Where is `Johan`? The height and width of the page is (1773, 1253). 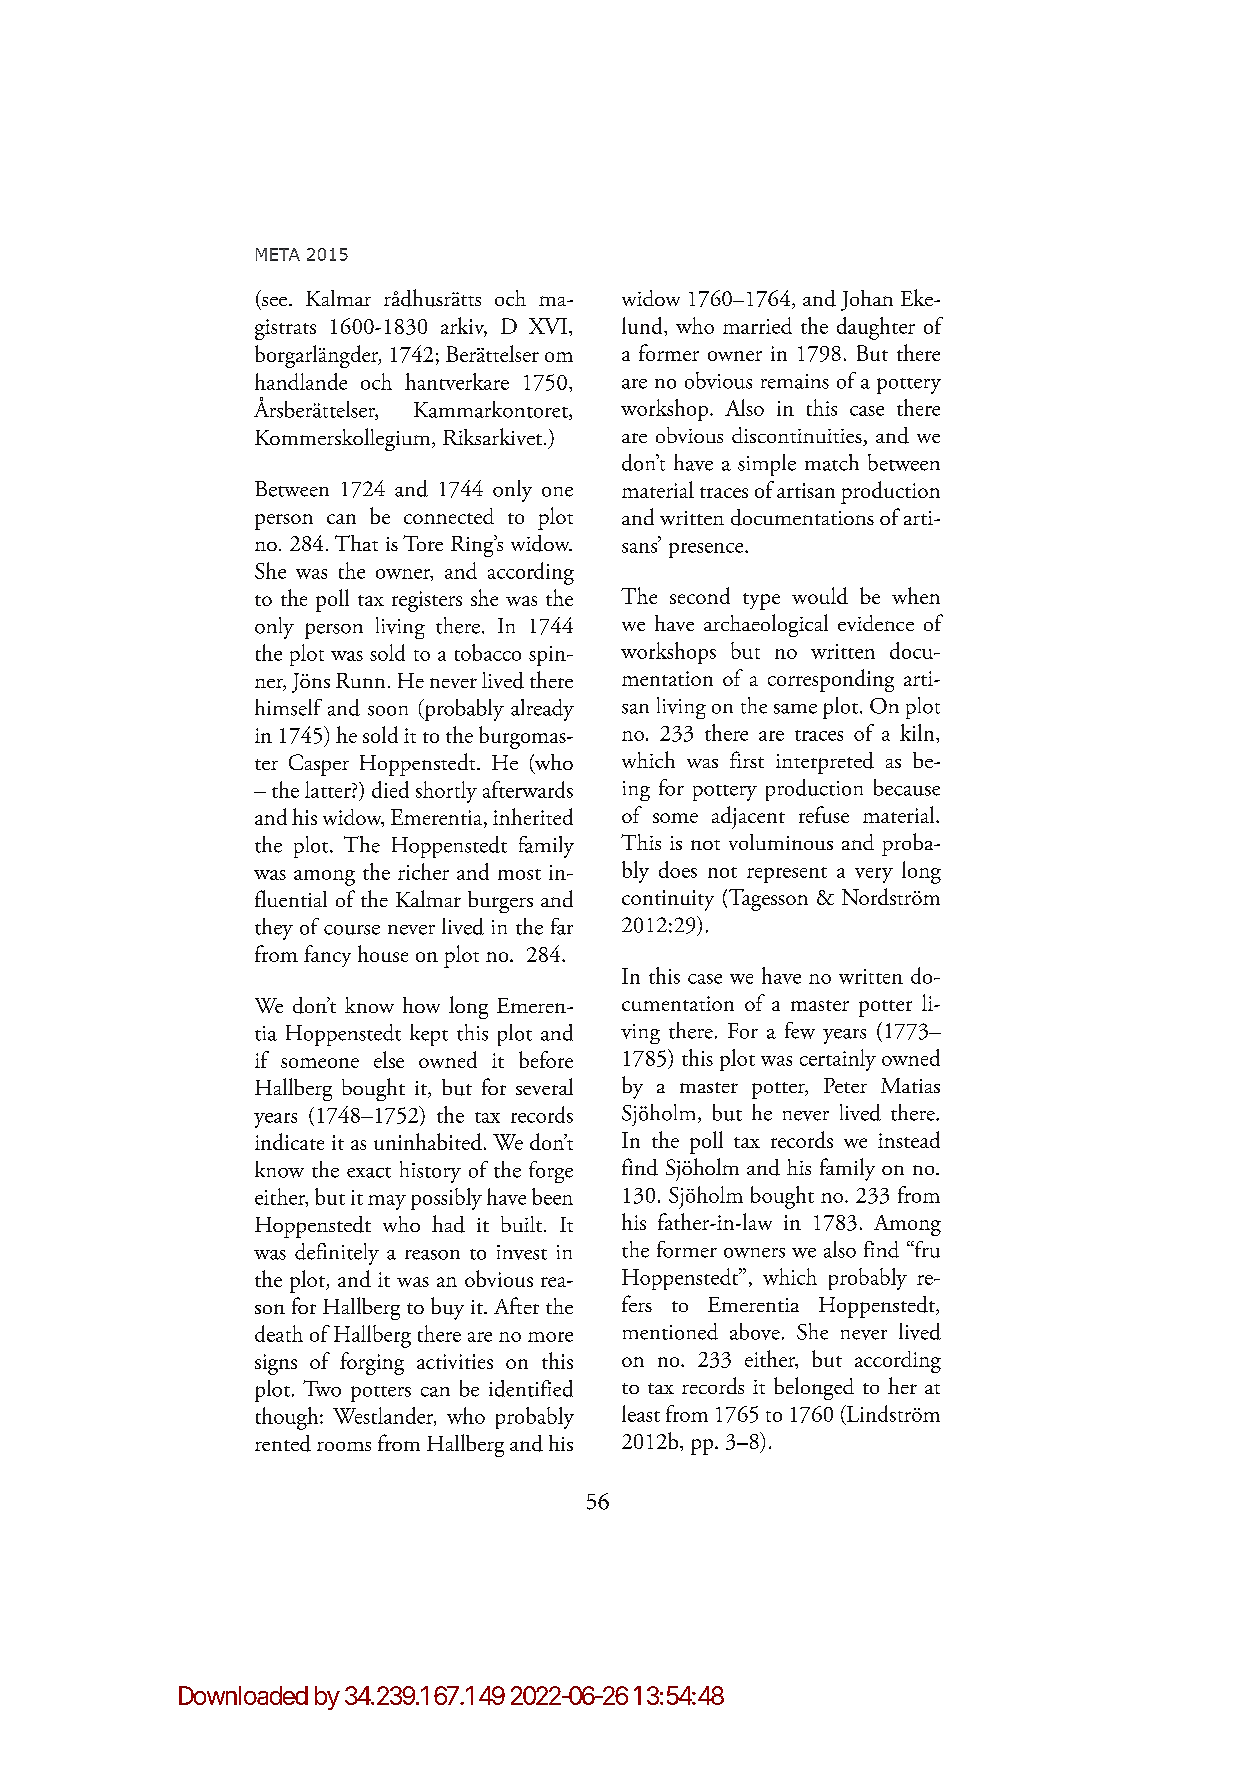
Johan is located at coordinates (867, 300).
